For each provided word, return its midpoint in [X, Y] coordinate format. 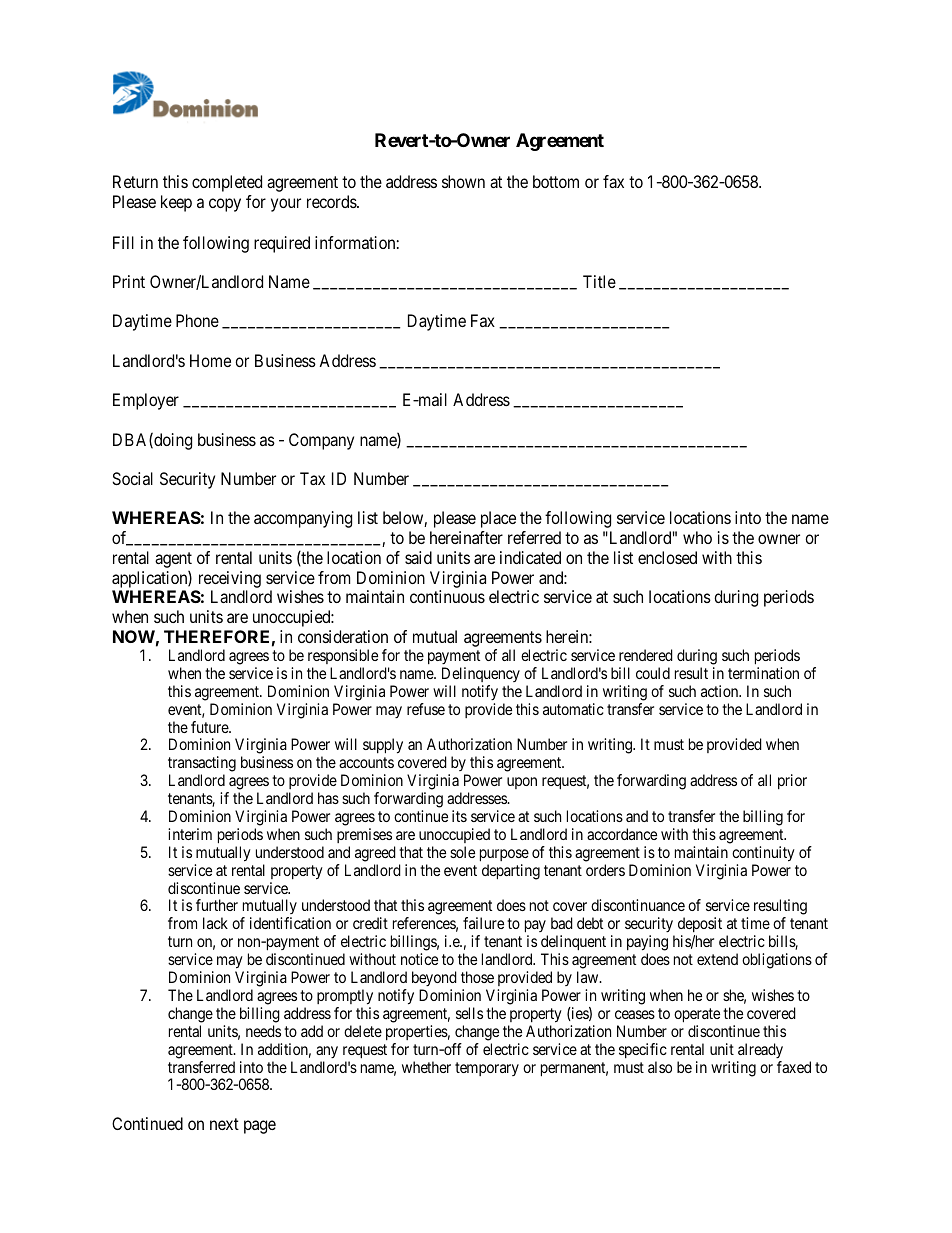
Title [599, 281]
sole [462, 852]
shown [463, 181]
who [697, 537]
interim [190, 834]
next [224, 1124]
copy [225, 205]
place [498, 519]
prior [792, 781]
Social [132, 478]
